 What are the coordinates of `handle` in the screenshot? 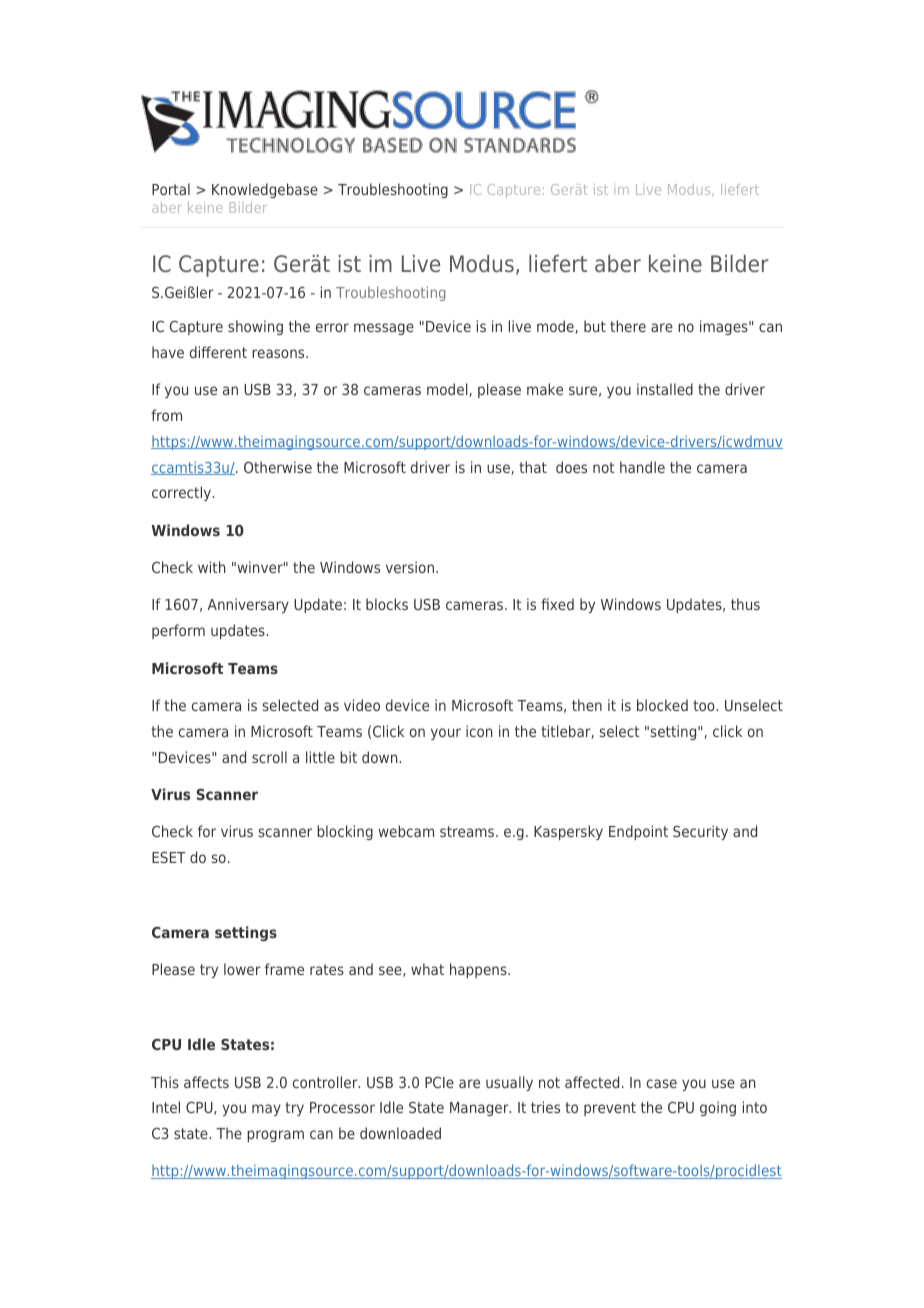 It's located at (642, 467).
